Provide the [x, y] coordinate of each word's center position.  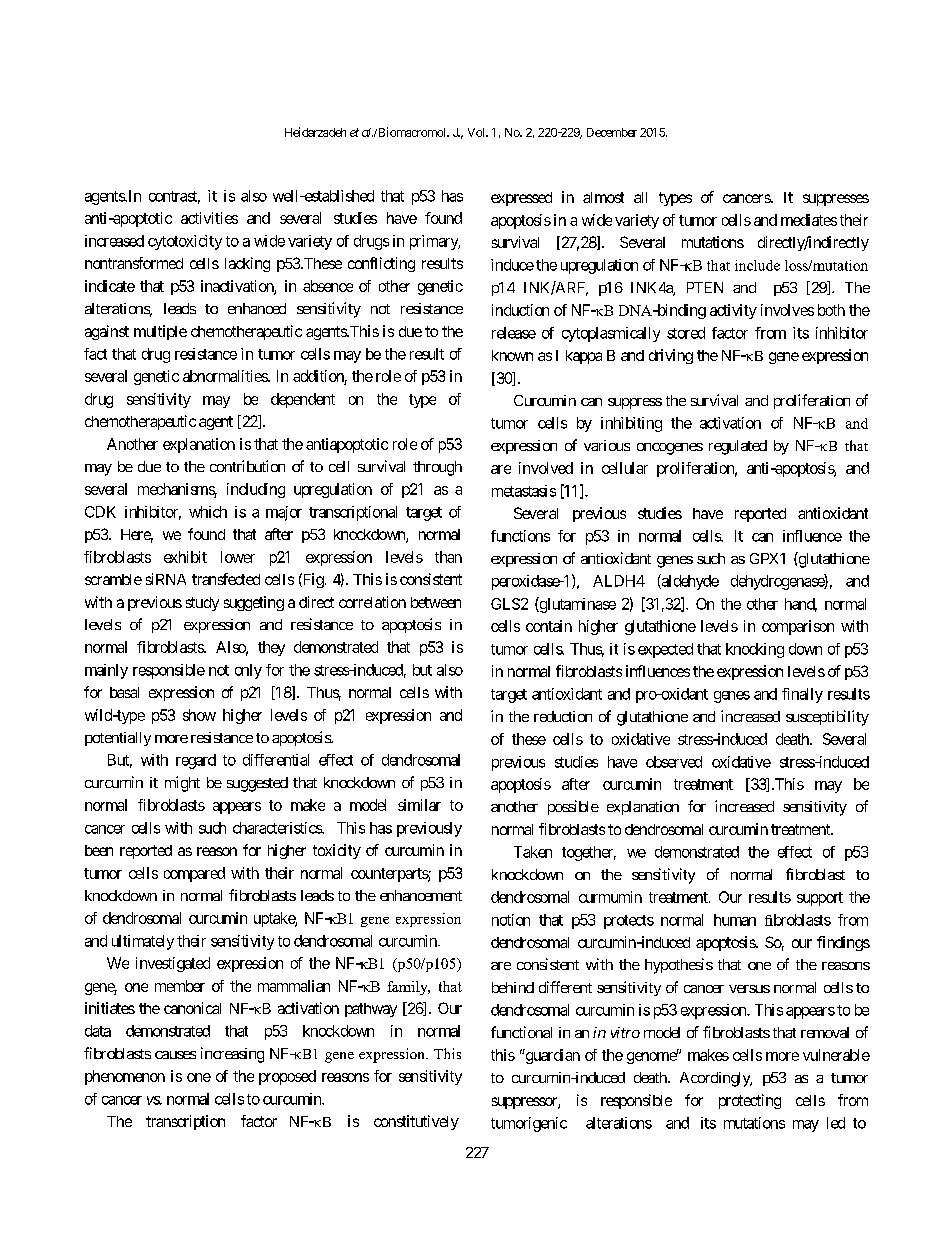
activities [209, 218]
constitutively [416, 1122]
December [612, 132]
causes [175, 1055]
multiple [160, 332]
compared [194, 874]
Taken [533, 852]
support [820, 899]
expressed [521, 199]
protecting [750, 1101]
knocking [755, 650]
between [436, 602]
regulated [738, 447]
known [512, 355]
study [202, 604]
